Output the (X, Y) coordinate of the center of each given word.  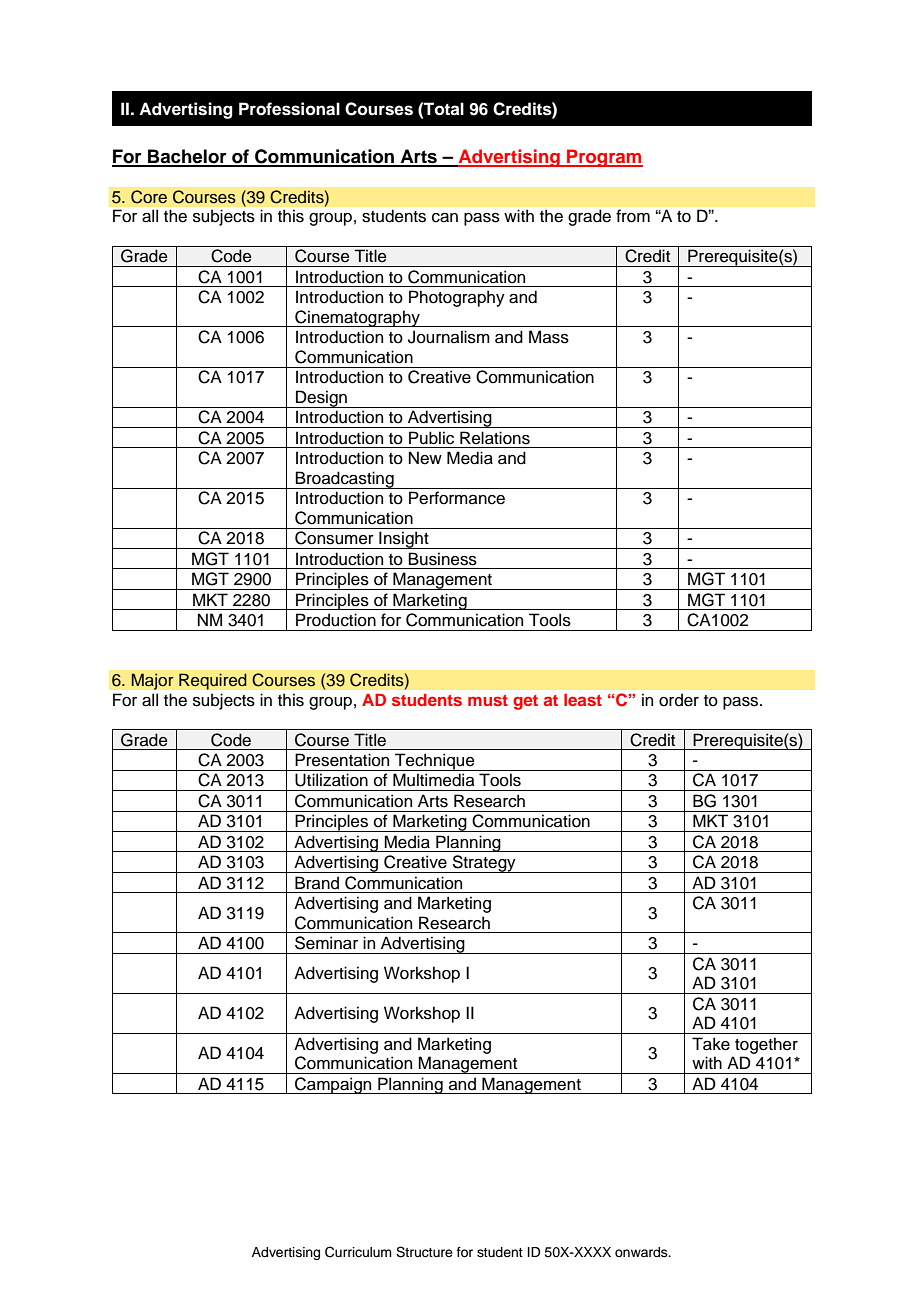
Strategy (484, 864)
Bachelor (187, 157)
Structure (424, 1252)
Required (213, 681)
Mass (549, 337)
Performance (457, 498)
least (583, 700)
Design (321, 399)
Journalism (449, 337)
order (679, 700)
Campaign (333, 1085)
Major (152, 681)
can (445, 218)
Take (711, 1044)
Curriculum (358, 1252)
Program (604, 158)
